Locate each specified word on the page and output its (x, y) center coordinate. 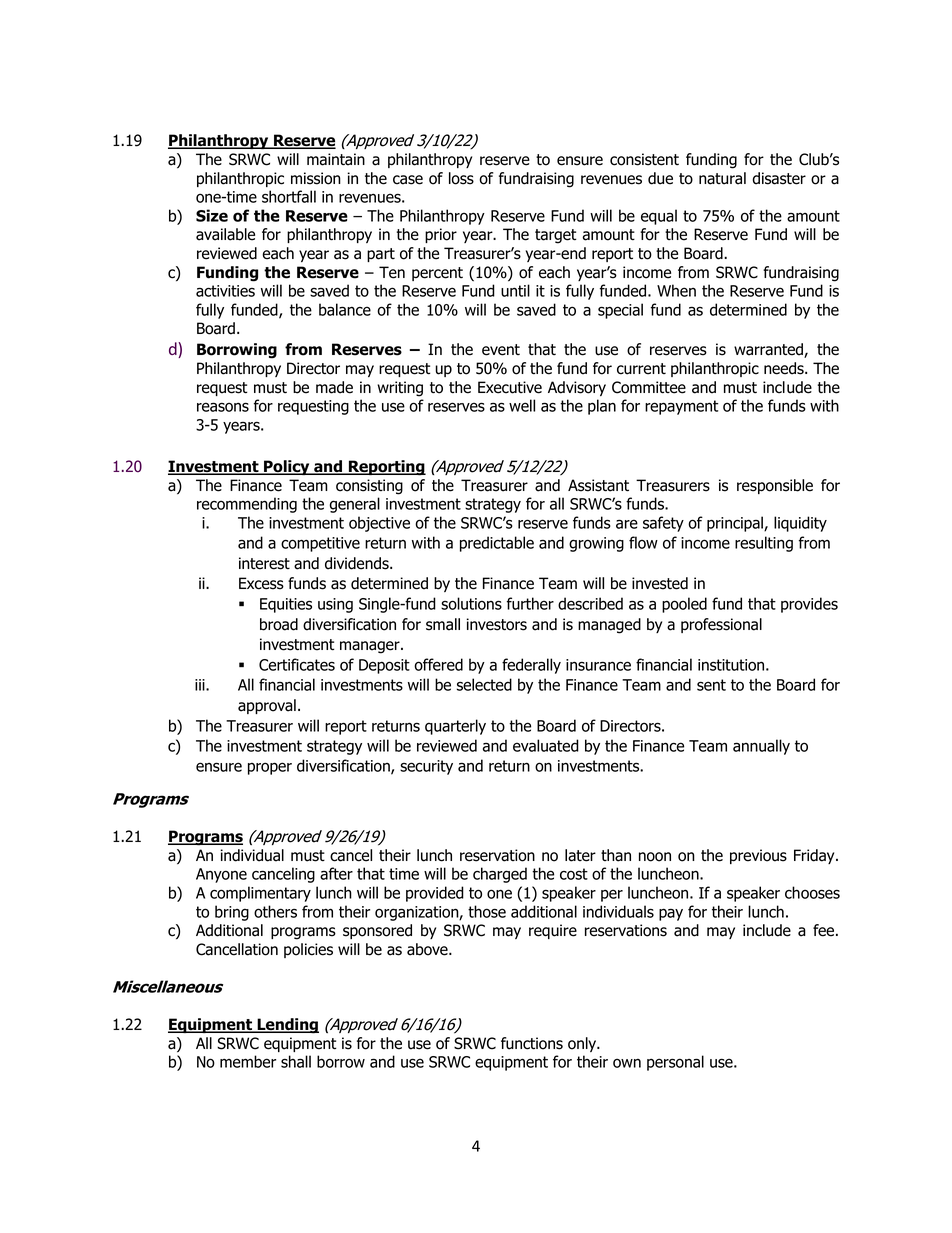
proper (270, 768)
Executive (510, 387)
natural (722, 178)
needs (785, 368)
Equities (286, 605)
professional (721, 625)
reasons (223, 407)
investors (496, 624)
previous (758, 856)
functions (532, 1043)
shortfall (289, 196)
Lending (287, 1026)
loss (461, 178)
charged (500, 875)
